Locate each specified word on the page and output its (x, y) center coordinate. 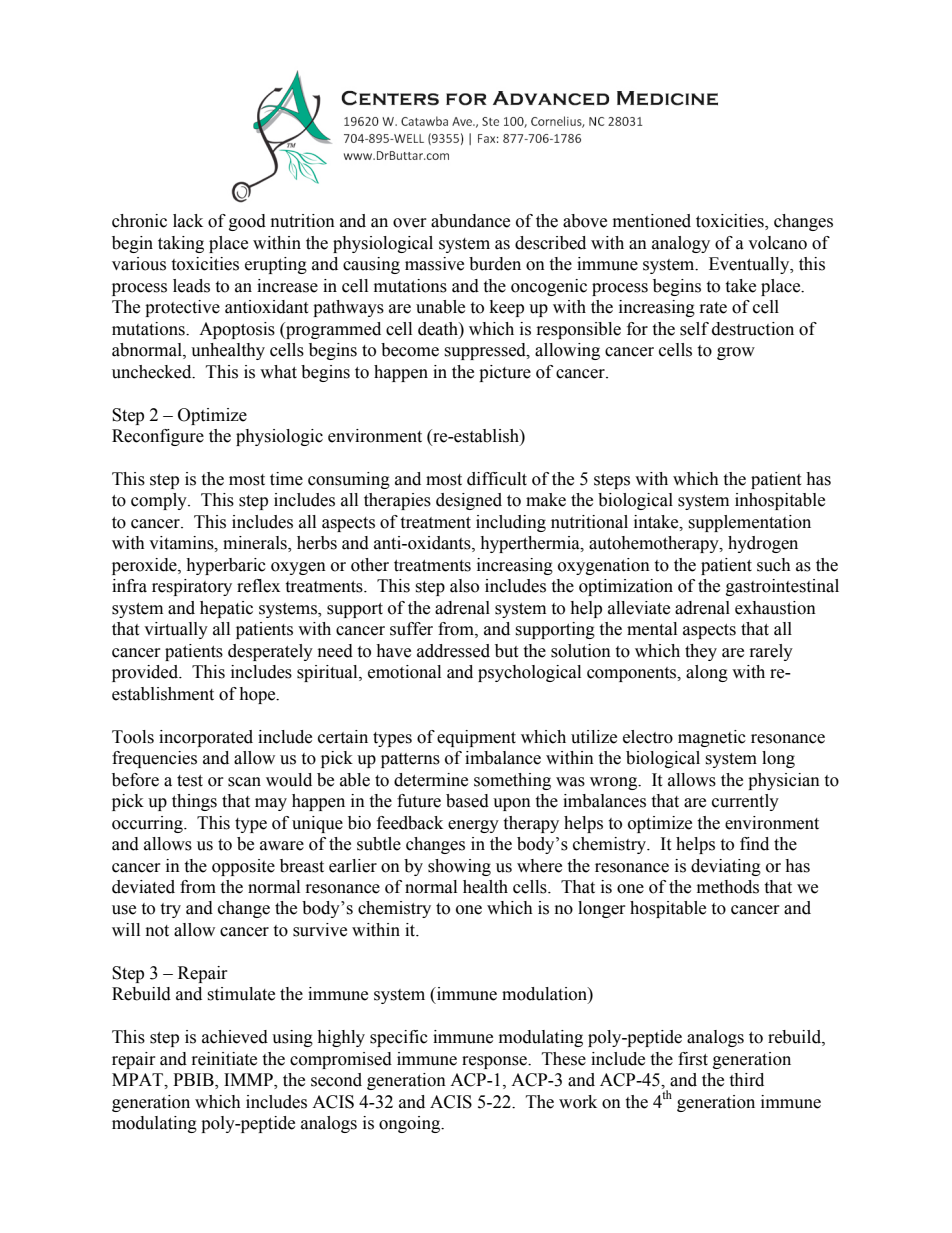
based (467, 801)
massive (434, 264)
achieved (235, 1037)
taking (181, 244)
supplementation (749, 523)
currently (745, 802)
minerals (256, 544)
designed (469, 501)
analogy (681, 244)
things (194, 802)
